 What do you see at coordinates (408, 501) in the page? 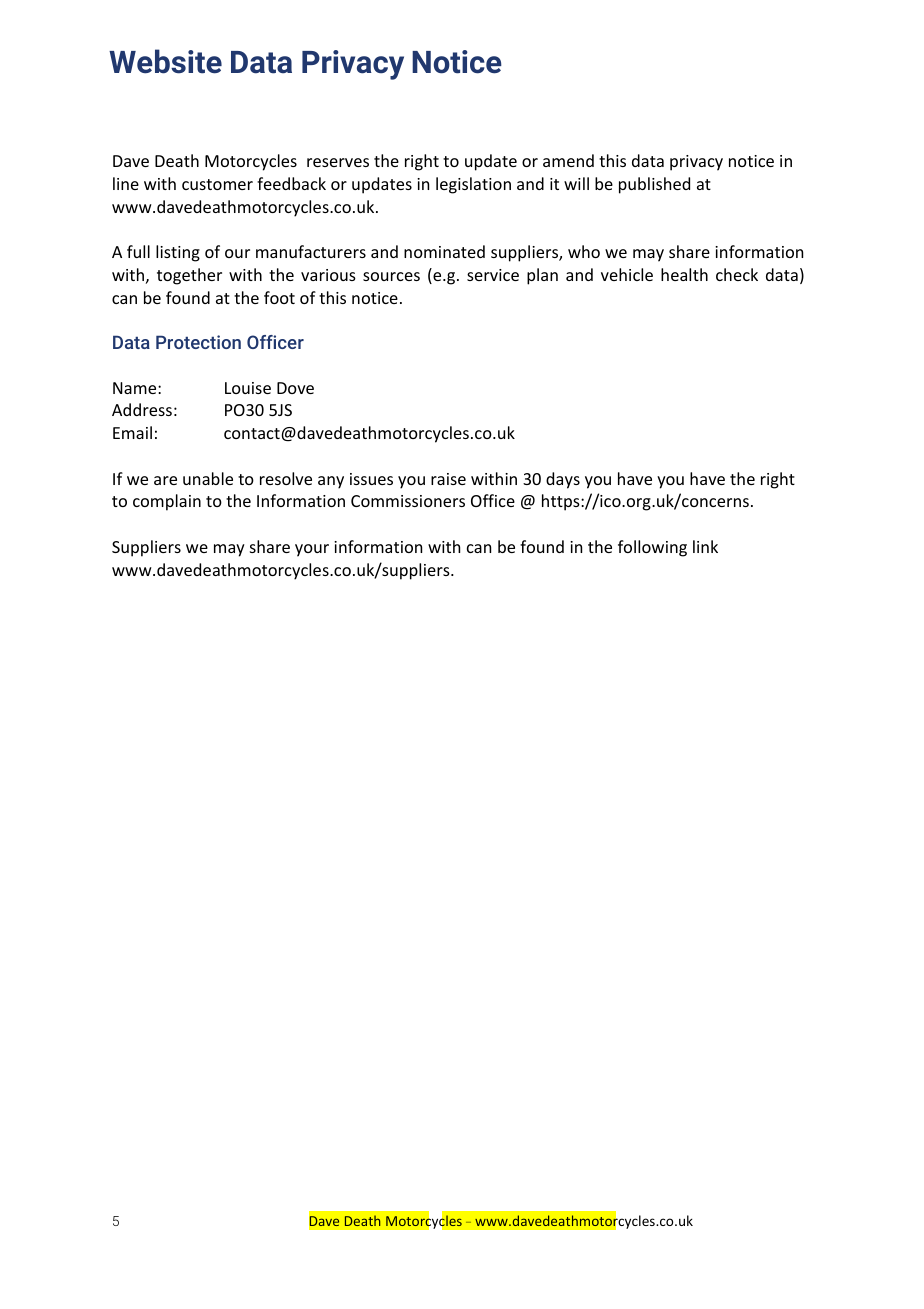
I see `Commissioners` at bounding box center [408, 501].
